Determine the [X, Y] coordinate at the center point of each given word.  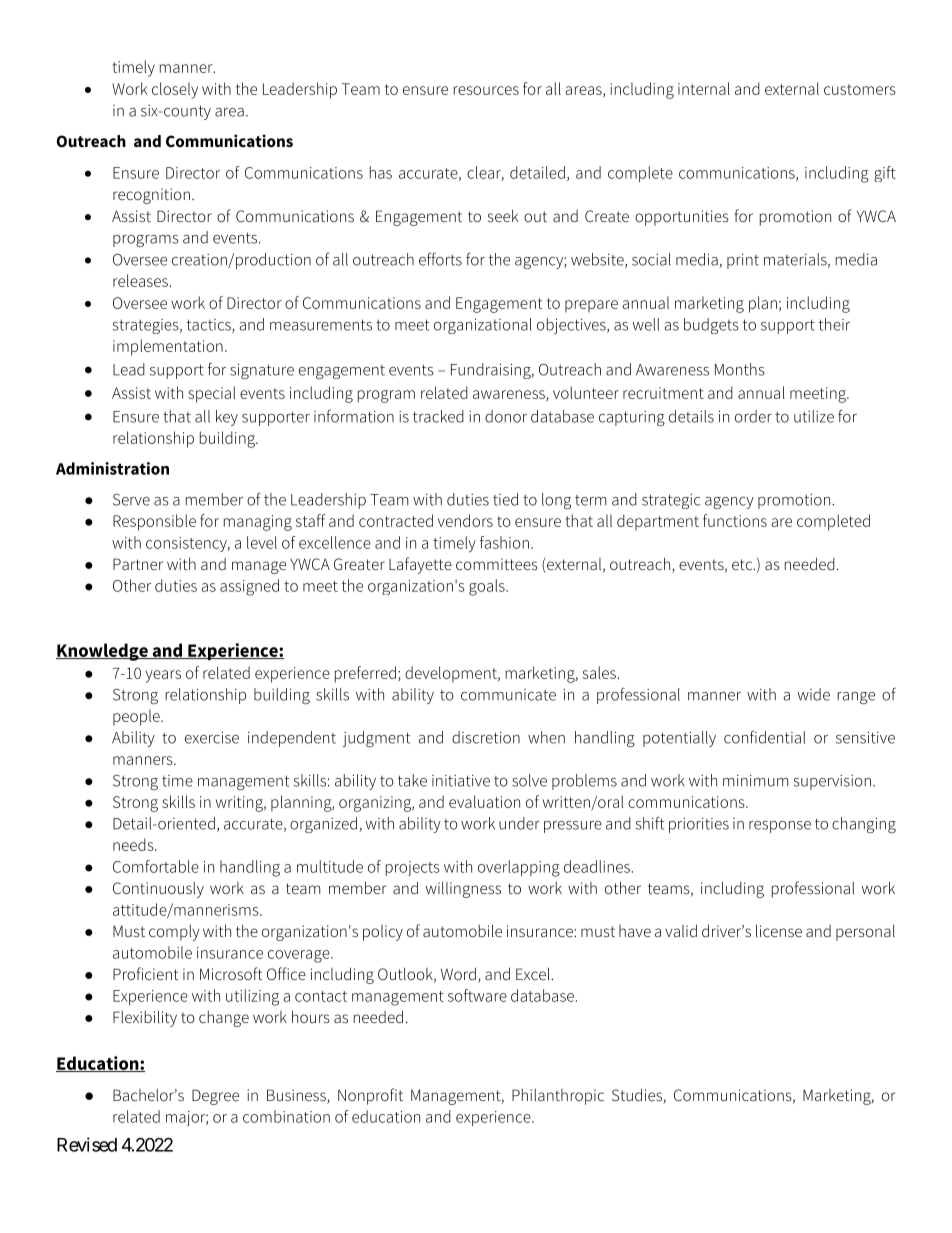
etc [743, 564]
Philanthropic [558, 1097]
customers [860, 89]
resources [486, 90]
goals [488, 587]
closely [175, 90]
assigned [249, 587]
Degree [215, 1097]
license [779, 930]
